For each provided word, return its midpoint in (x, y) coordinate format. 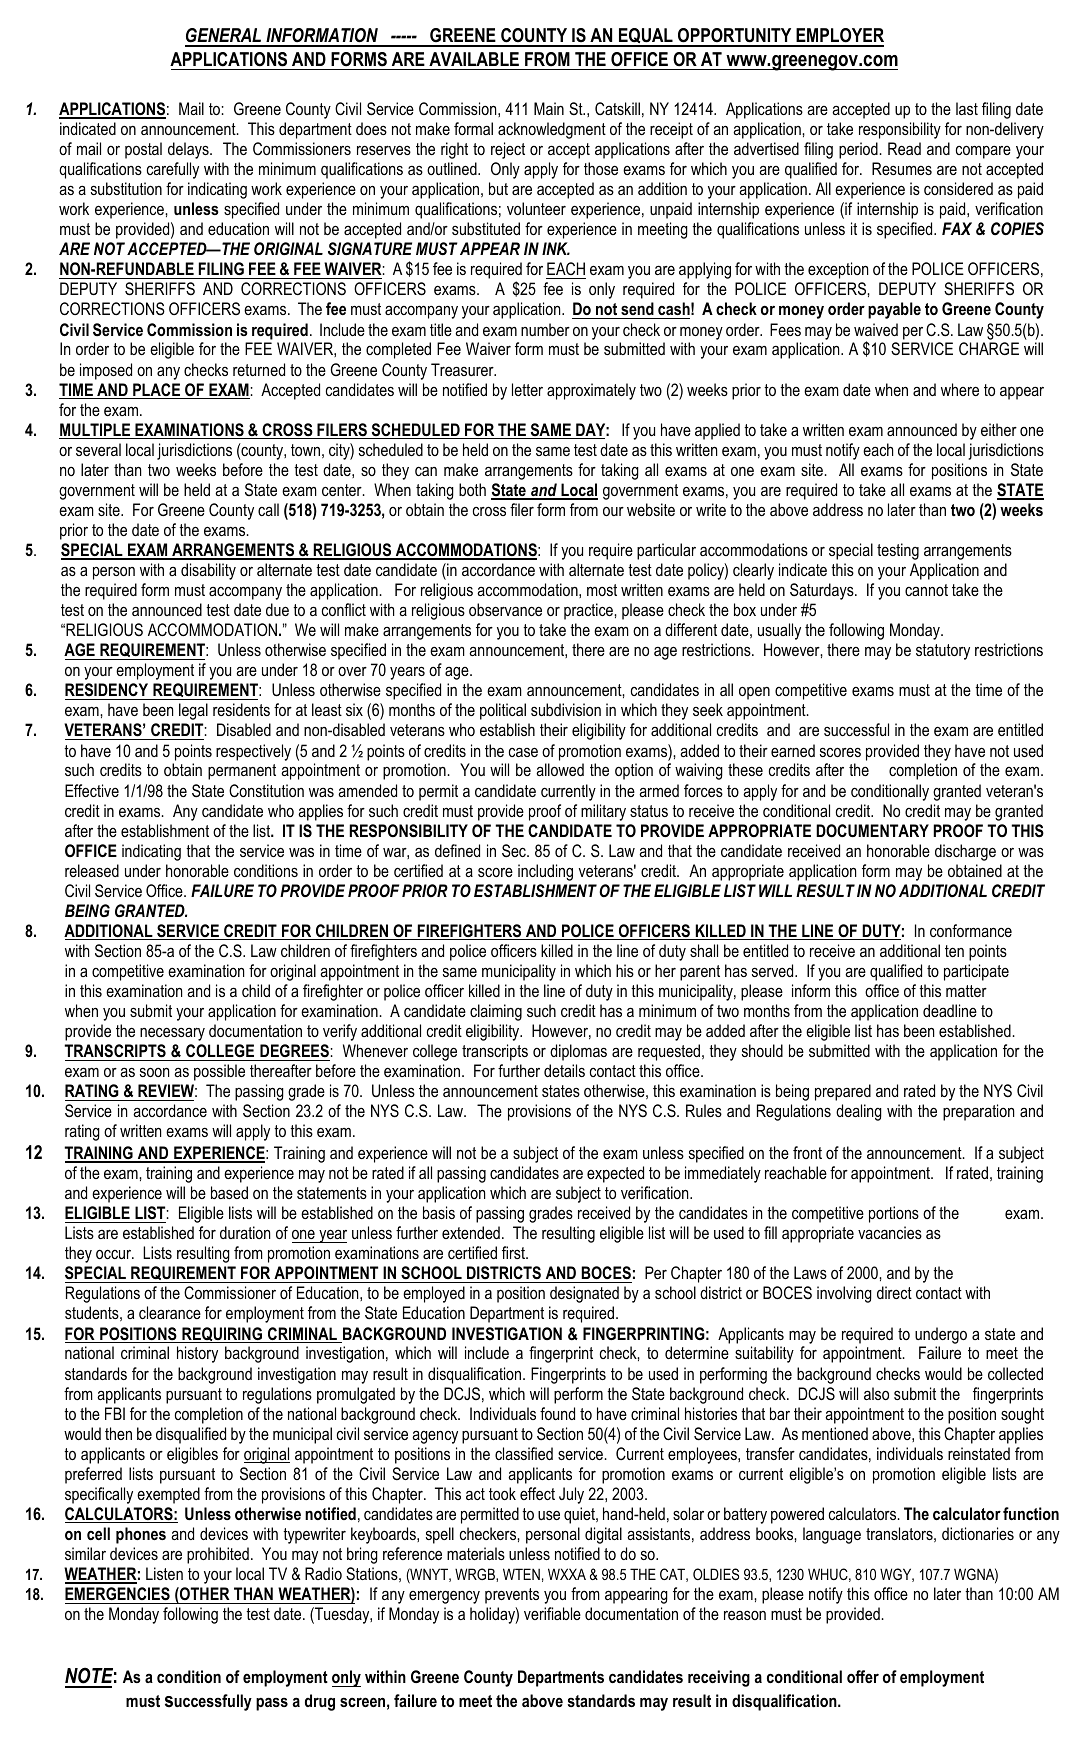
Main (549, 108)
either (999, 429)
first (514, 1252)
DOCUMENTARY (872, 830)
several (98, 449)
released (92, 870)
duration (245, 1232)
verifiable (552, 1613)
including (545, 872)
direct (894, 1292)
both (472, 489)
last (967, 108)
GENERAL (224, 37)
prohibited (218, 1555)
